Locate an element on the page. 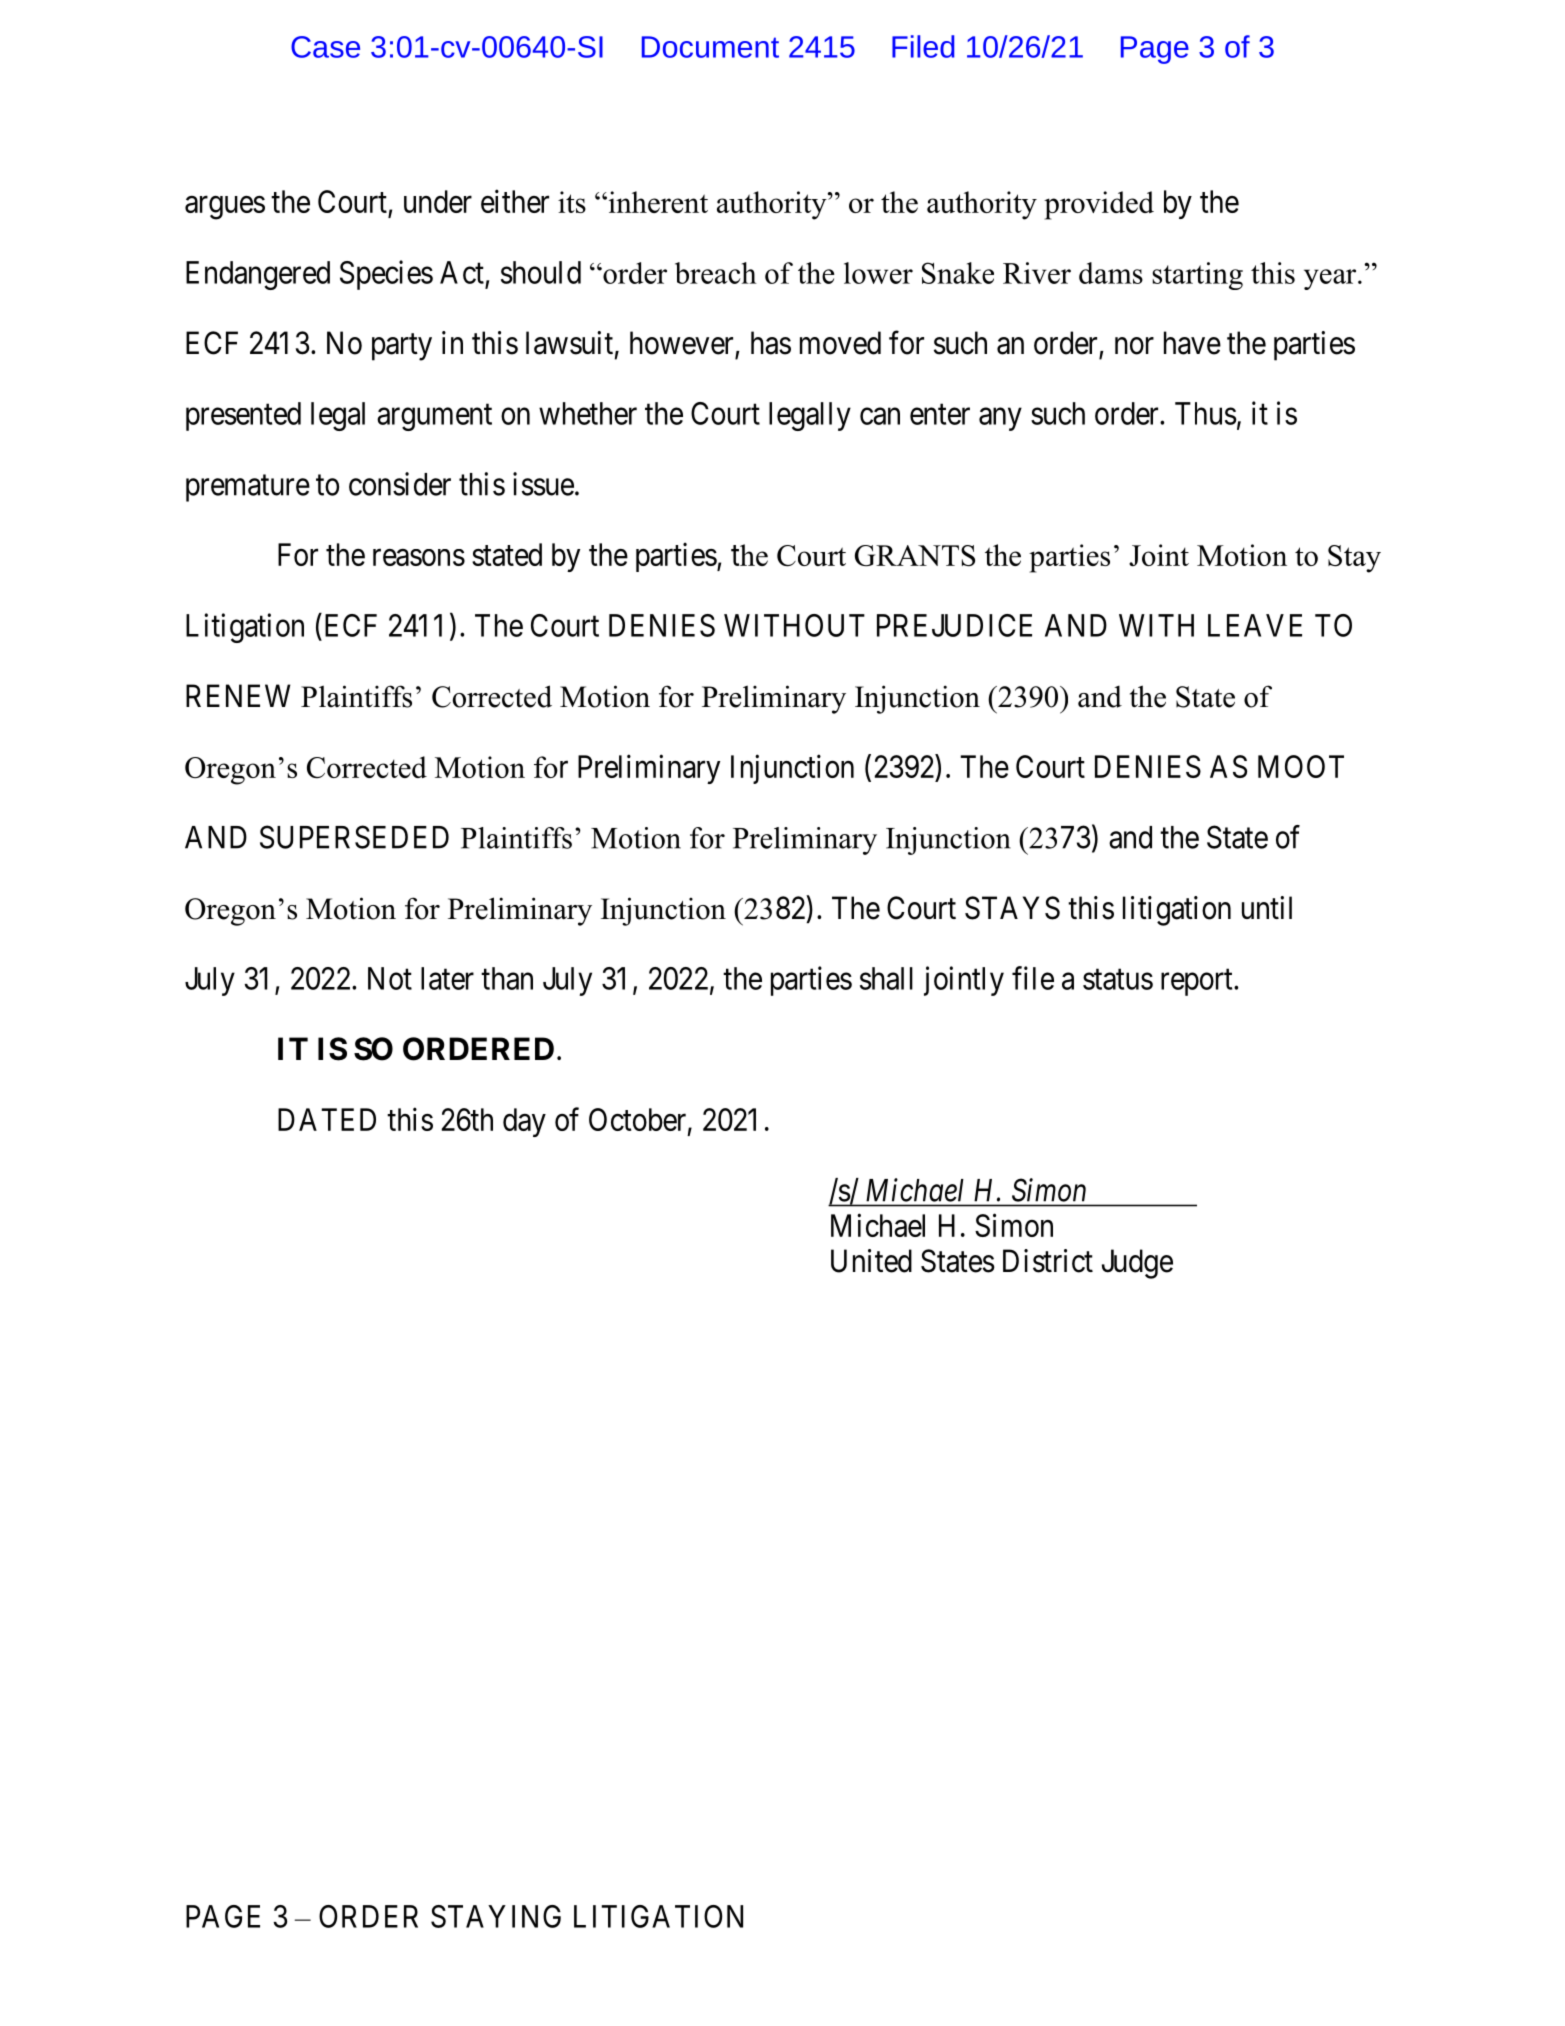 This image has width=1565, height=2026. DATED is located at coordinates (327, 1119).
